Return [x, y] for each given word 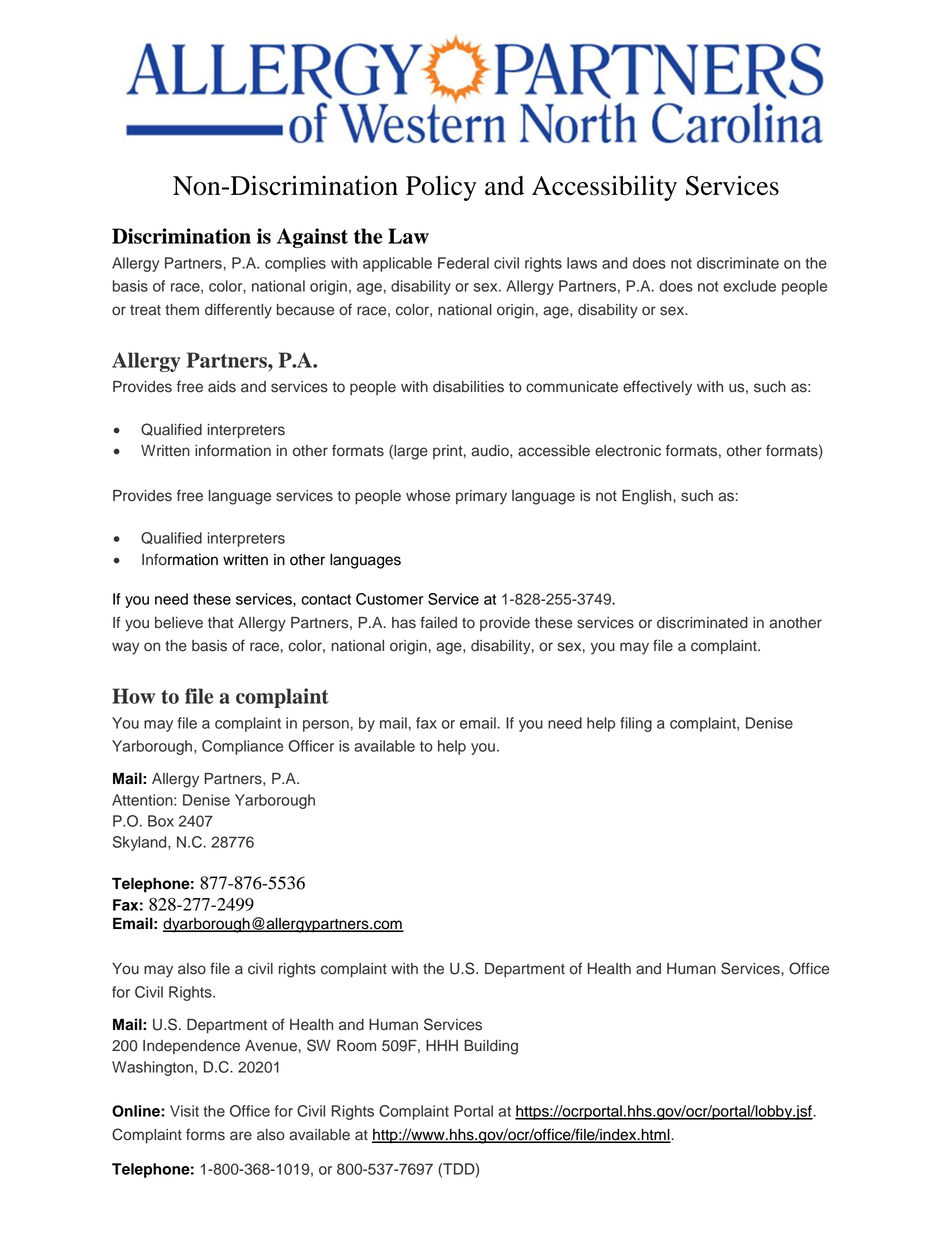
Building [491, 1047]
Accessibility [604, 188]
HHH [442, 1045]
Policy [441, 188]
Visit [184, 1111]
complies [295, 264]
